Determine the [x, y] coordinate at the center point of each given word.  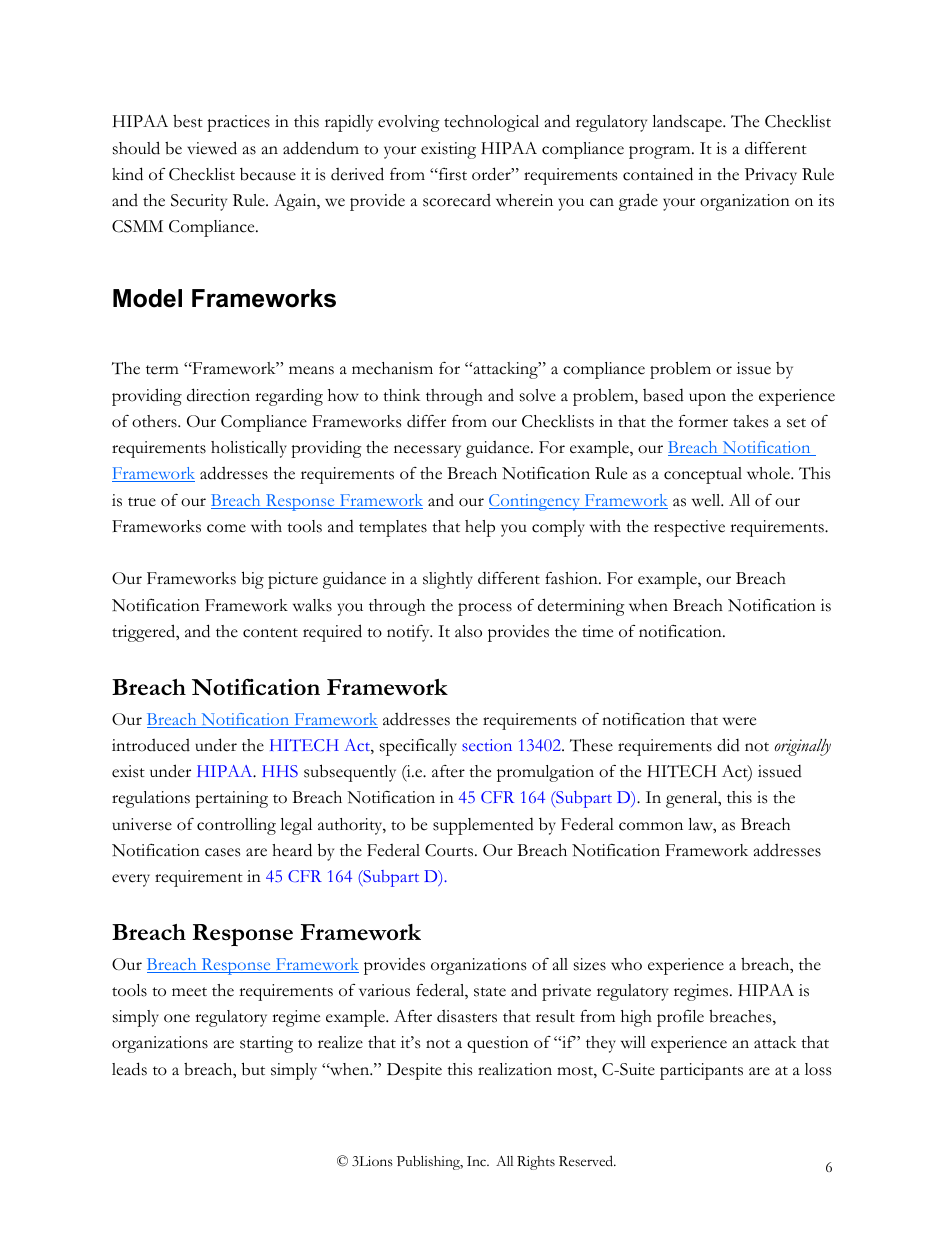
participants [701, 1071]
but [253, 1069]
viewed [212, 148]
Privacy [771, 176]
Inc [478, 1161]
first [452, 174]
